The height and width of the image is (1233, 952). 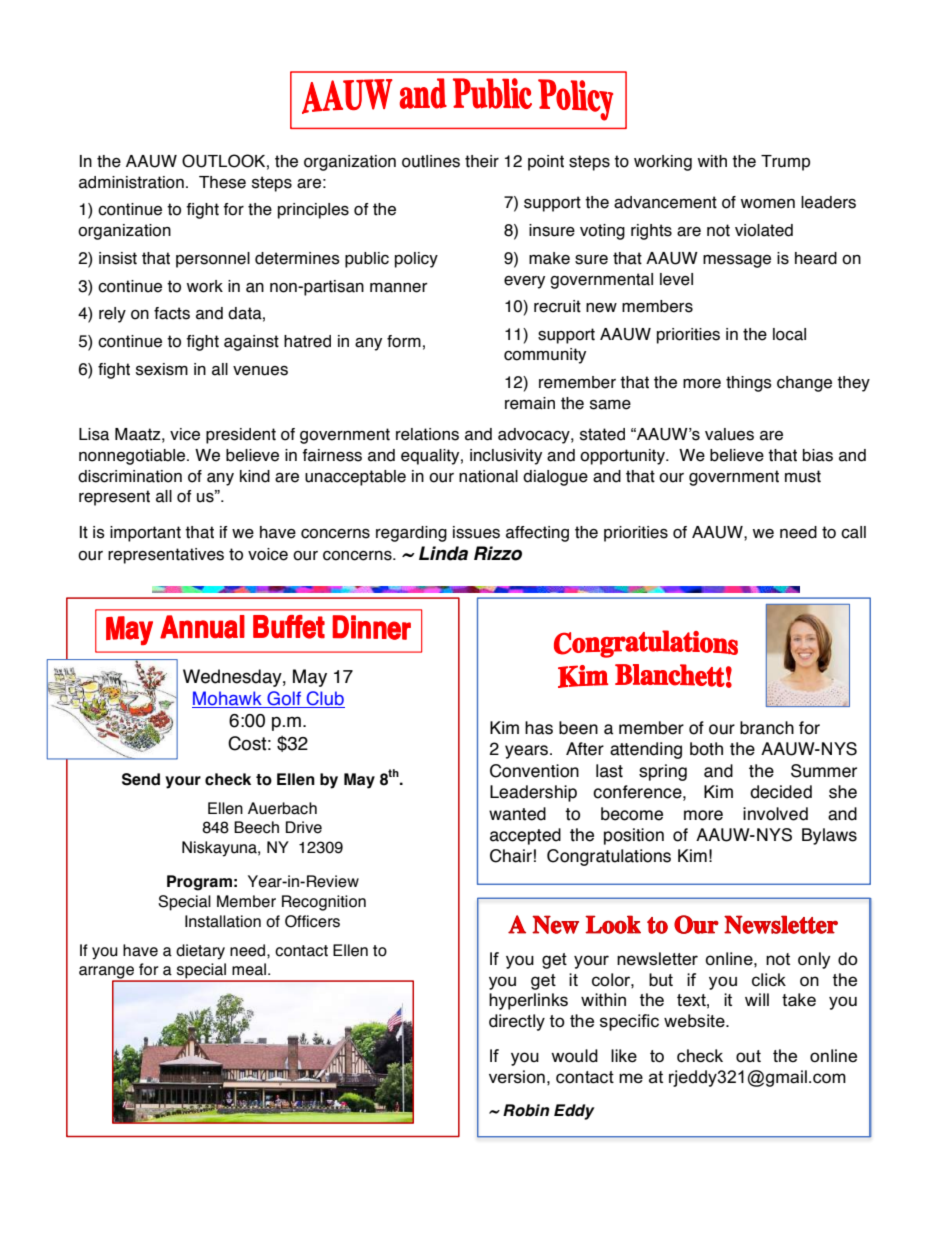 What do you see at coordinates (498, 553) in the image?
I see `Rizzo` at bounding box center [498, 553].
